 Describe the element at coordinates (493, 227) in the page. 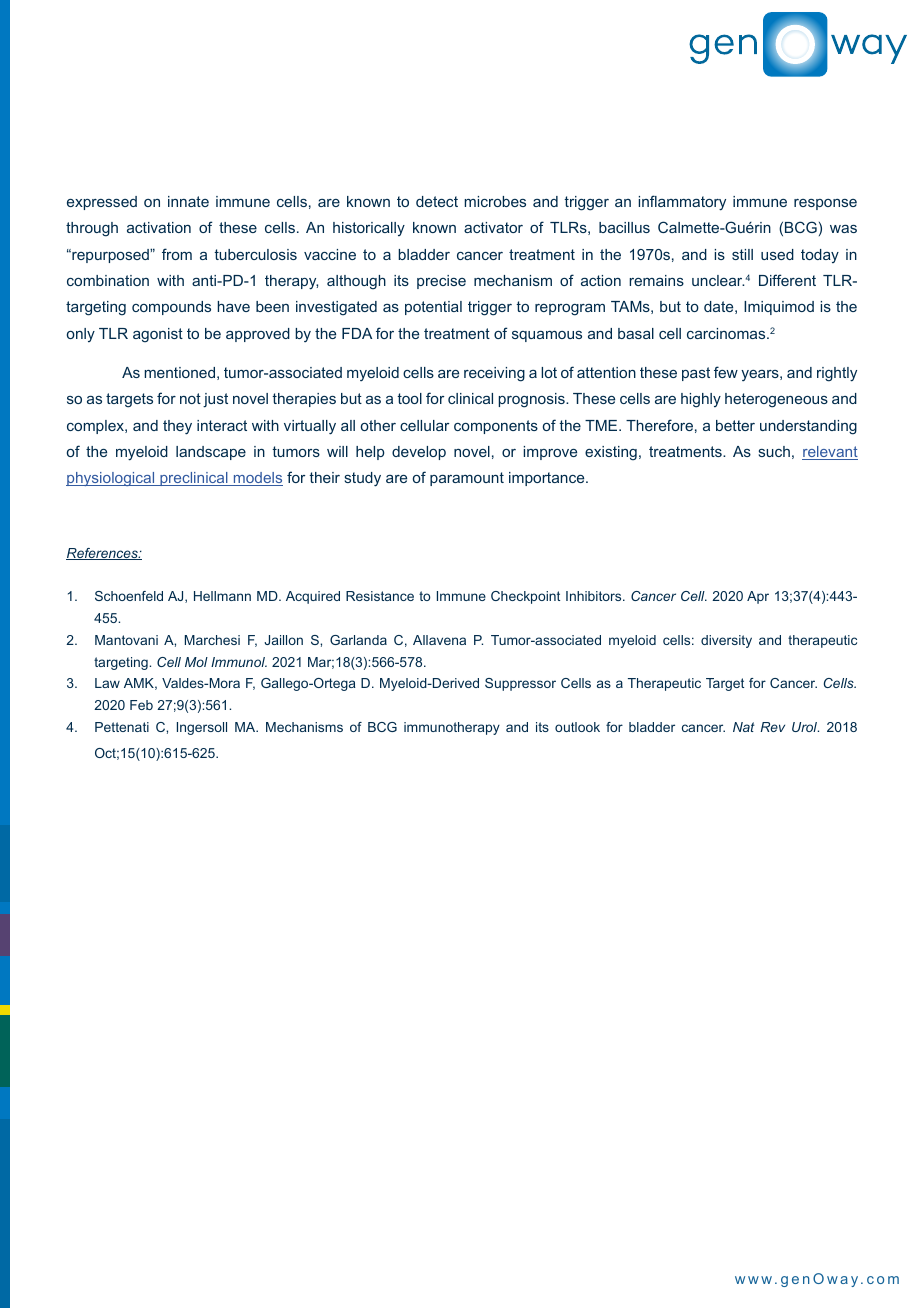

I see `activator` at that location.
